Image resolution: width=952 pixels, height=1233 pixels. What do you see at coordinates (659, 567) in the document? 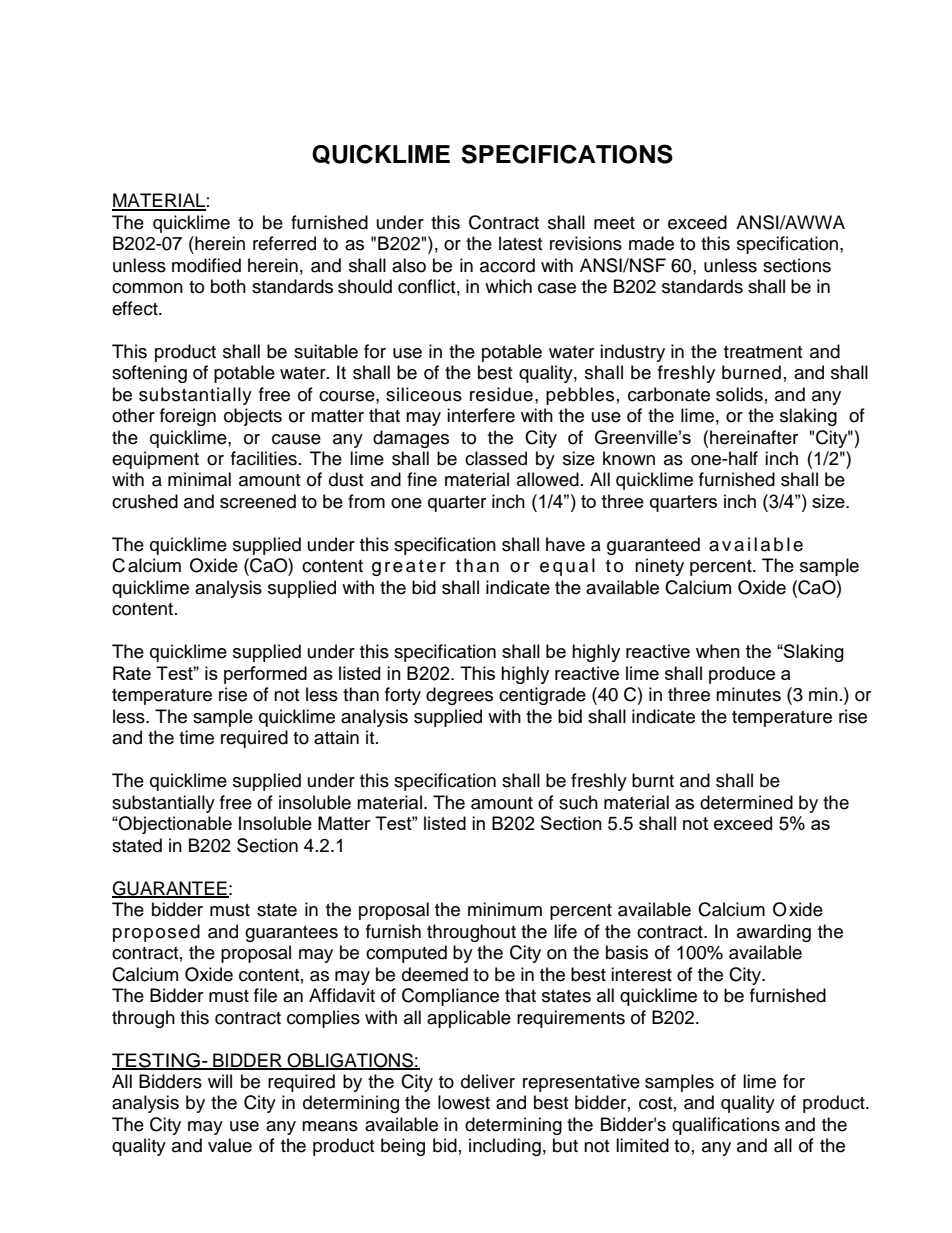
I see `ninety` at bounding box center [659, 567].
